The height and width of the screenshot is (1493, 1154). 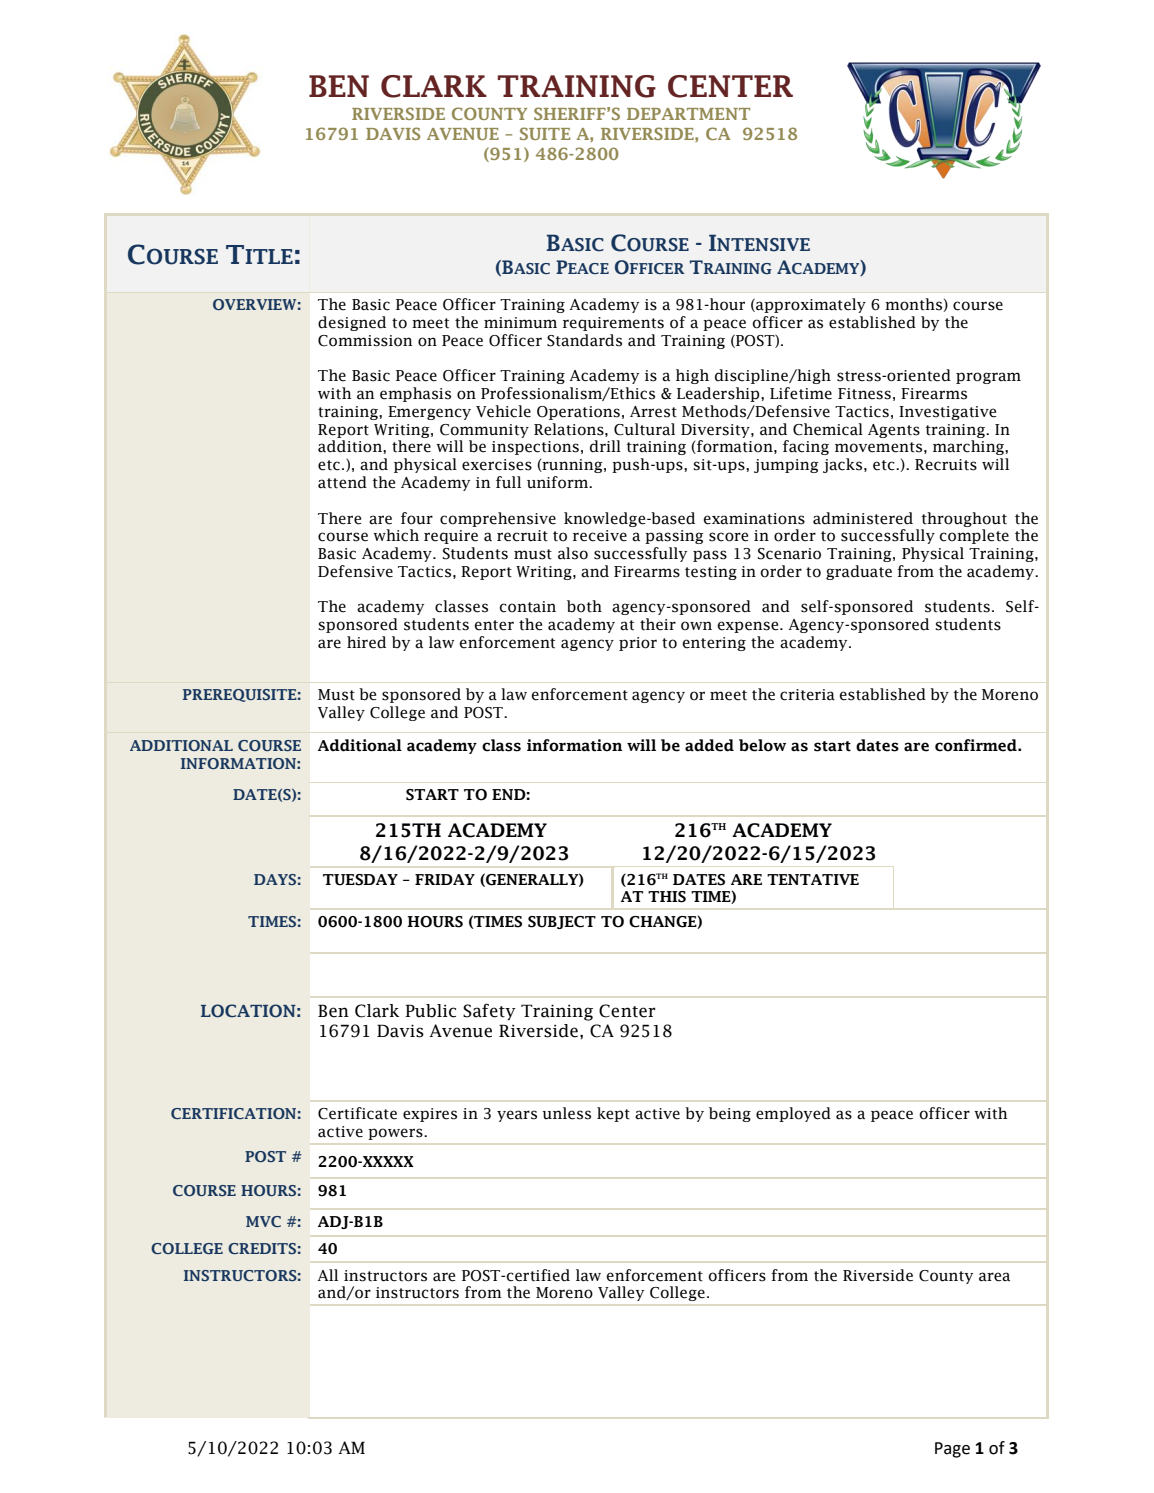 What do you see at coordinates (952, 1450) in the screenshot?
I see `Page` at bounding box center [952, 1450].
